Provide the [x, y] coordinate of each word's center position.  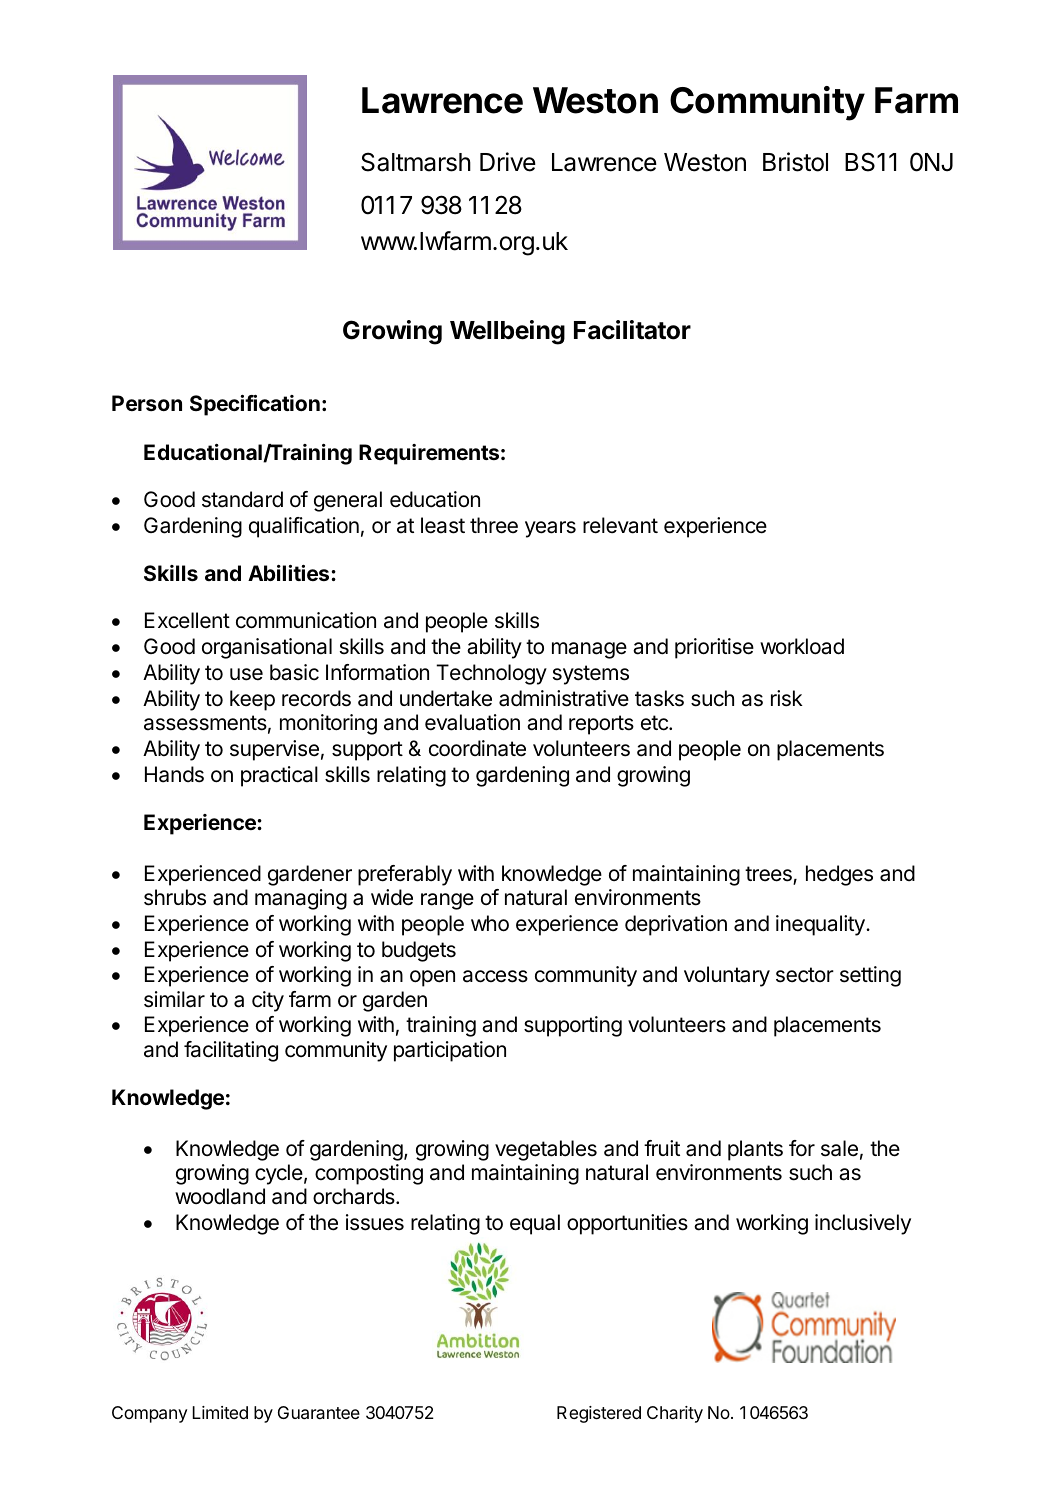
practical [279, 776]
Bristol [795, 162]
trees [769, 875]
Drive [508, 162]
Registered [599, 1414]
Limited [220, 1412]
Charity [675, 1414]
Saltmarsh [416, 162]
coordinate [477, 748]
